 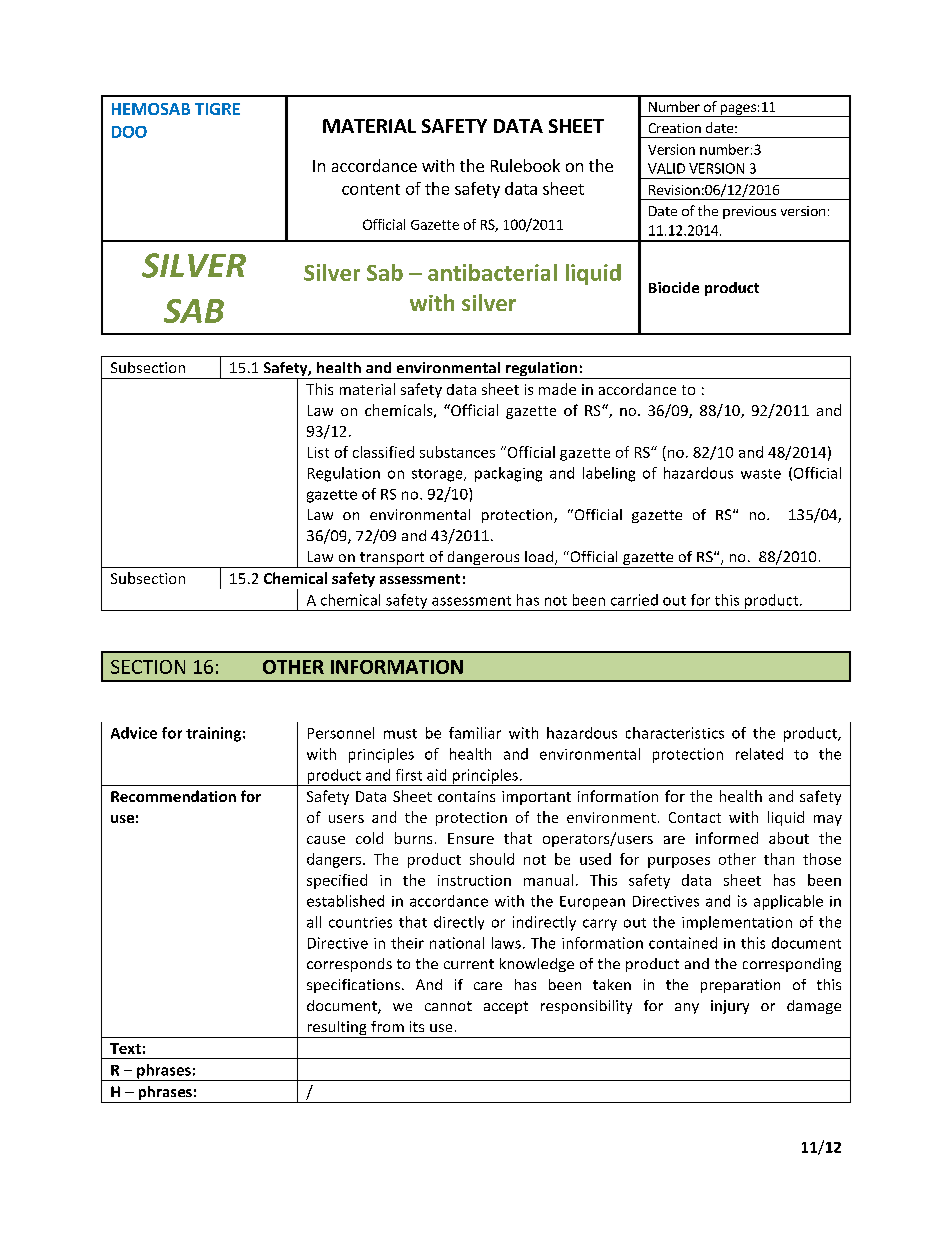 I want to click on waste, so click(x=761, y=474).
